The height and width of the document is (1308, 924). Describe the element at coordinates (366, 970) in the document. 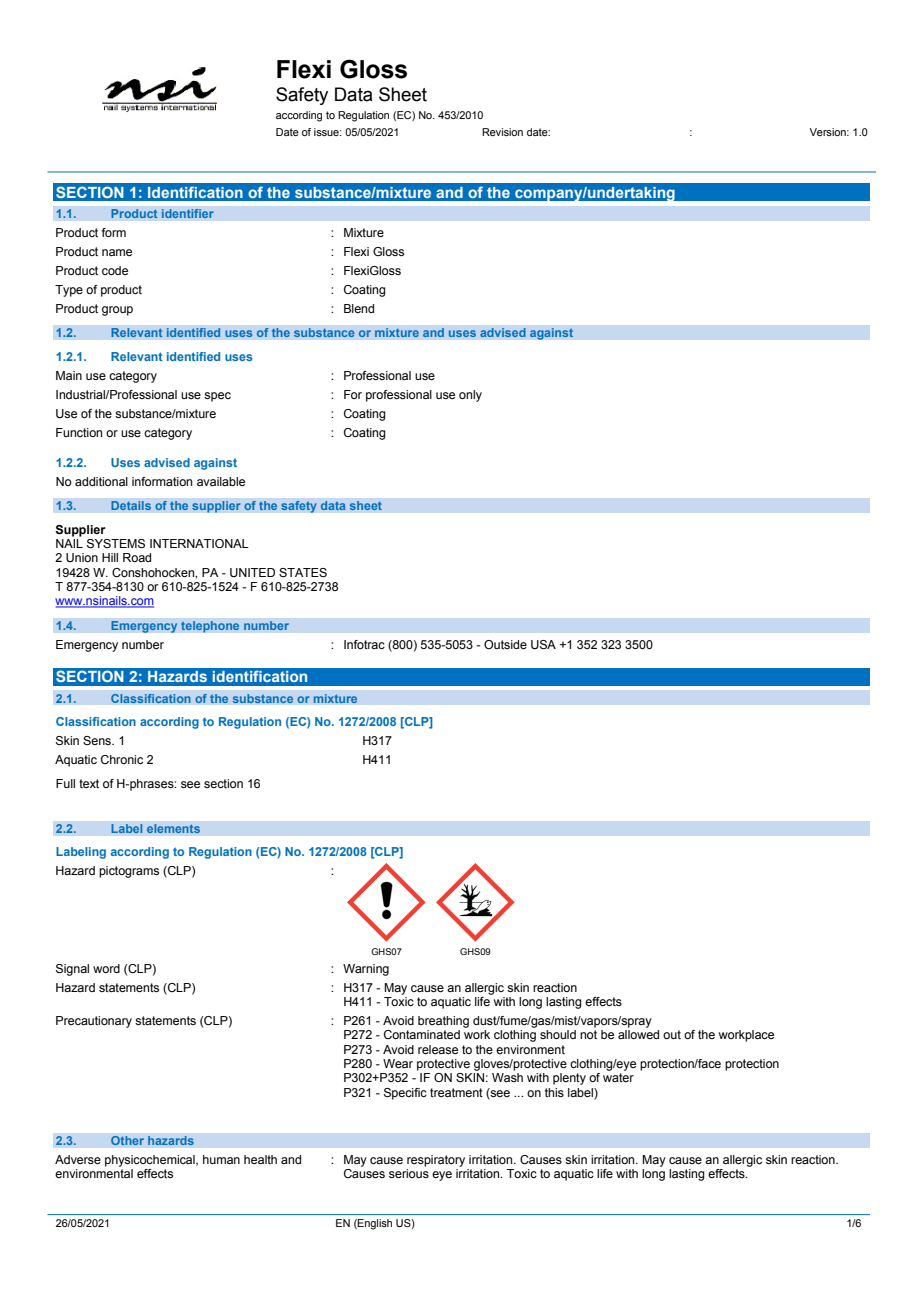

I see `Warning` at that location.
